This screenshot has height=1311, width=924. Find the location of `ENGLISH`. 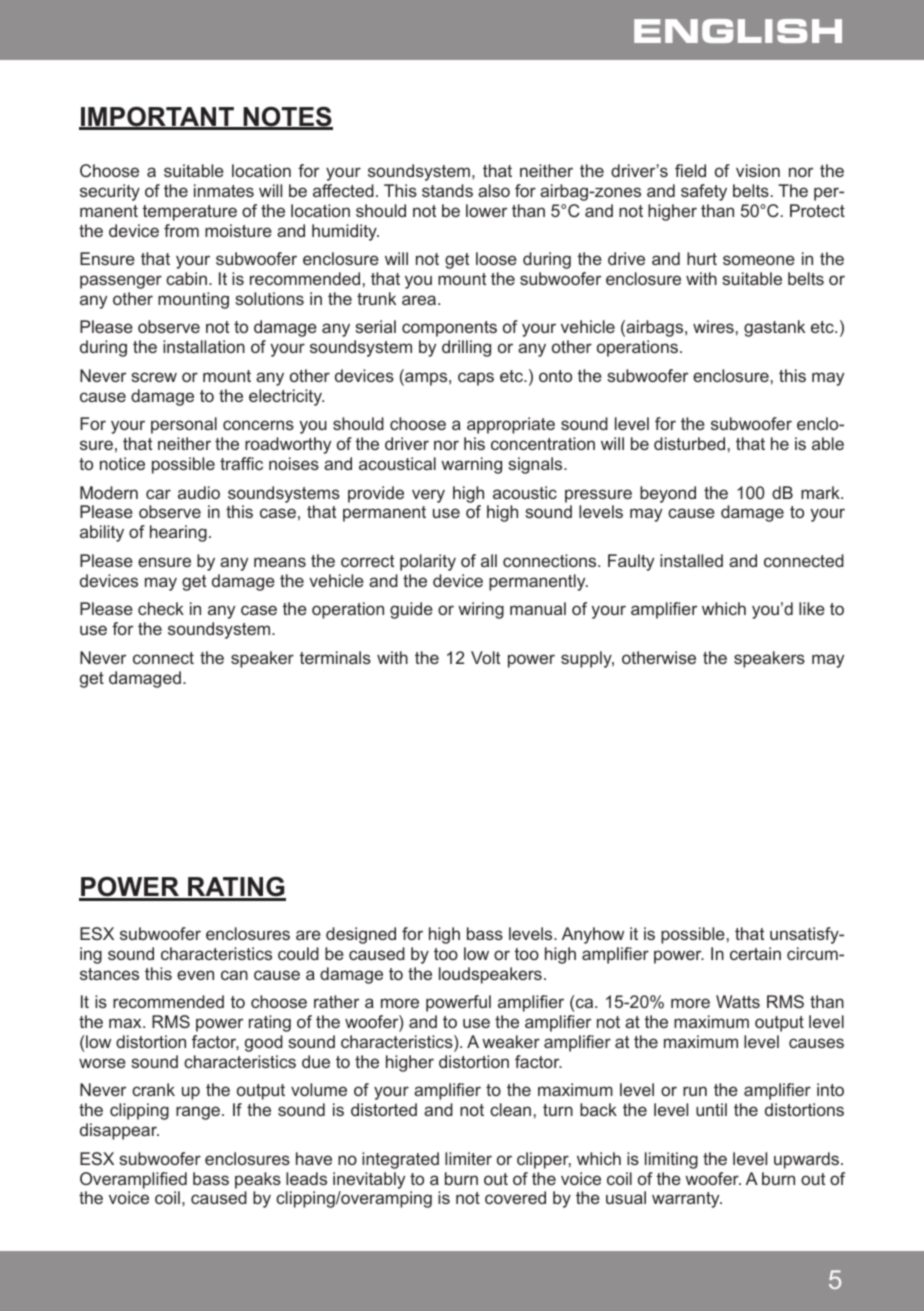

ENGLISH is located at coordinates (738, 31).
